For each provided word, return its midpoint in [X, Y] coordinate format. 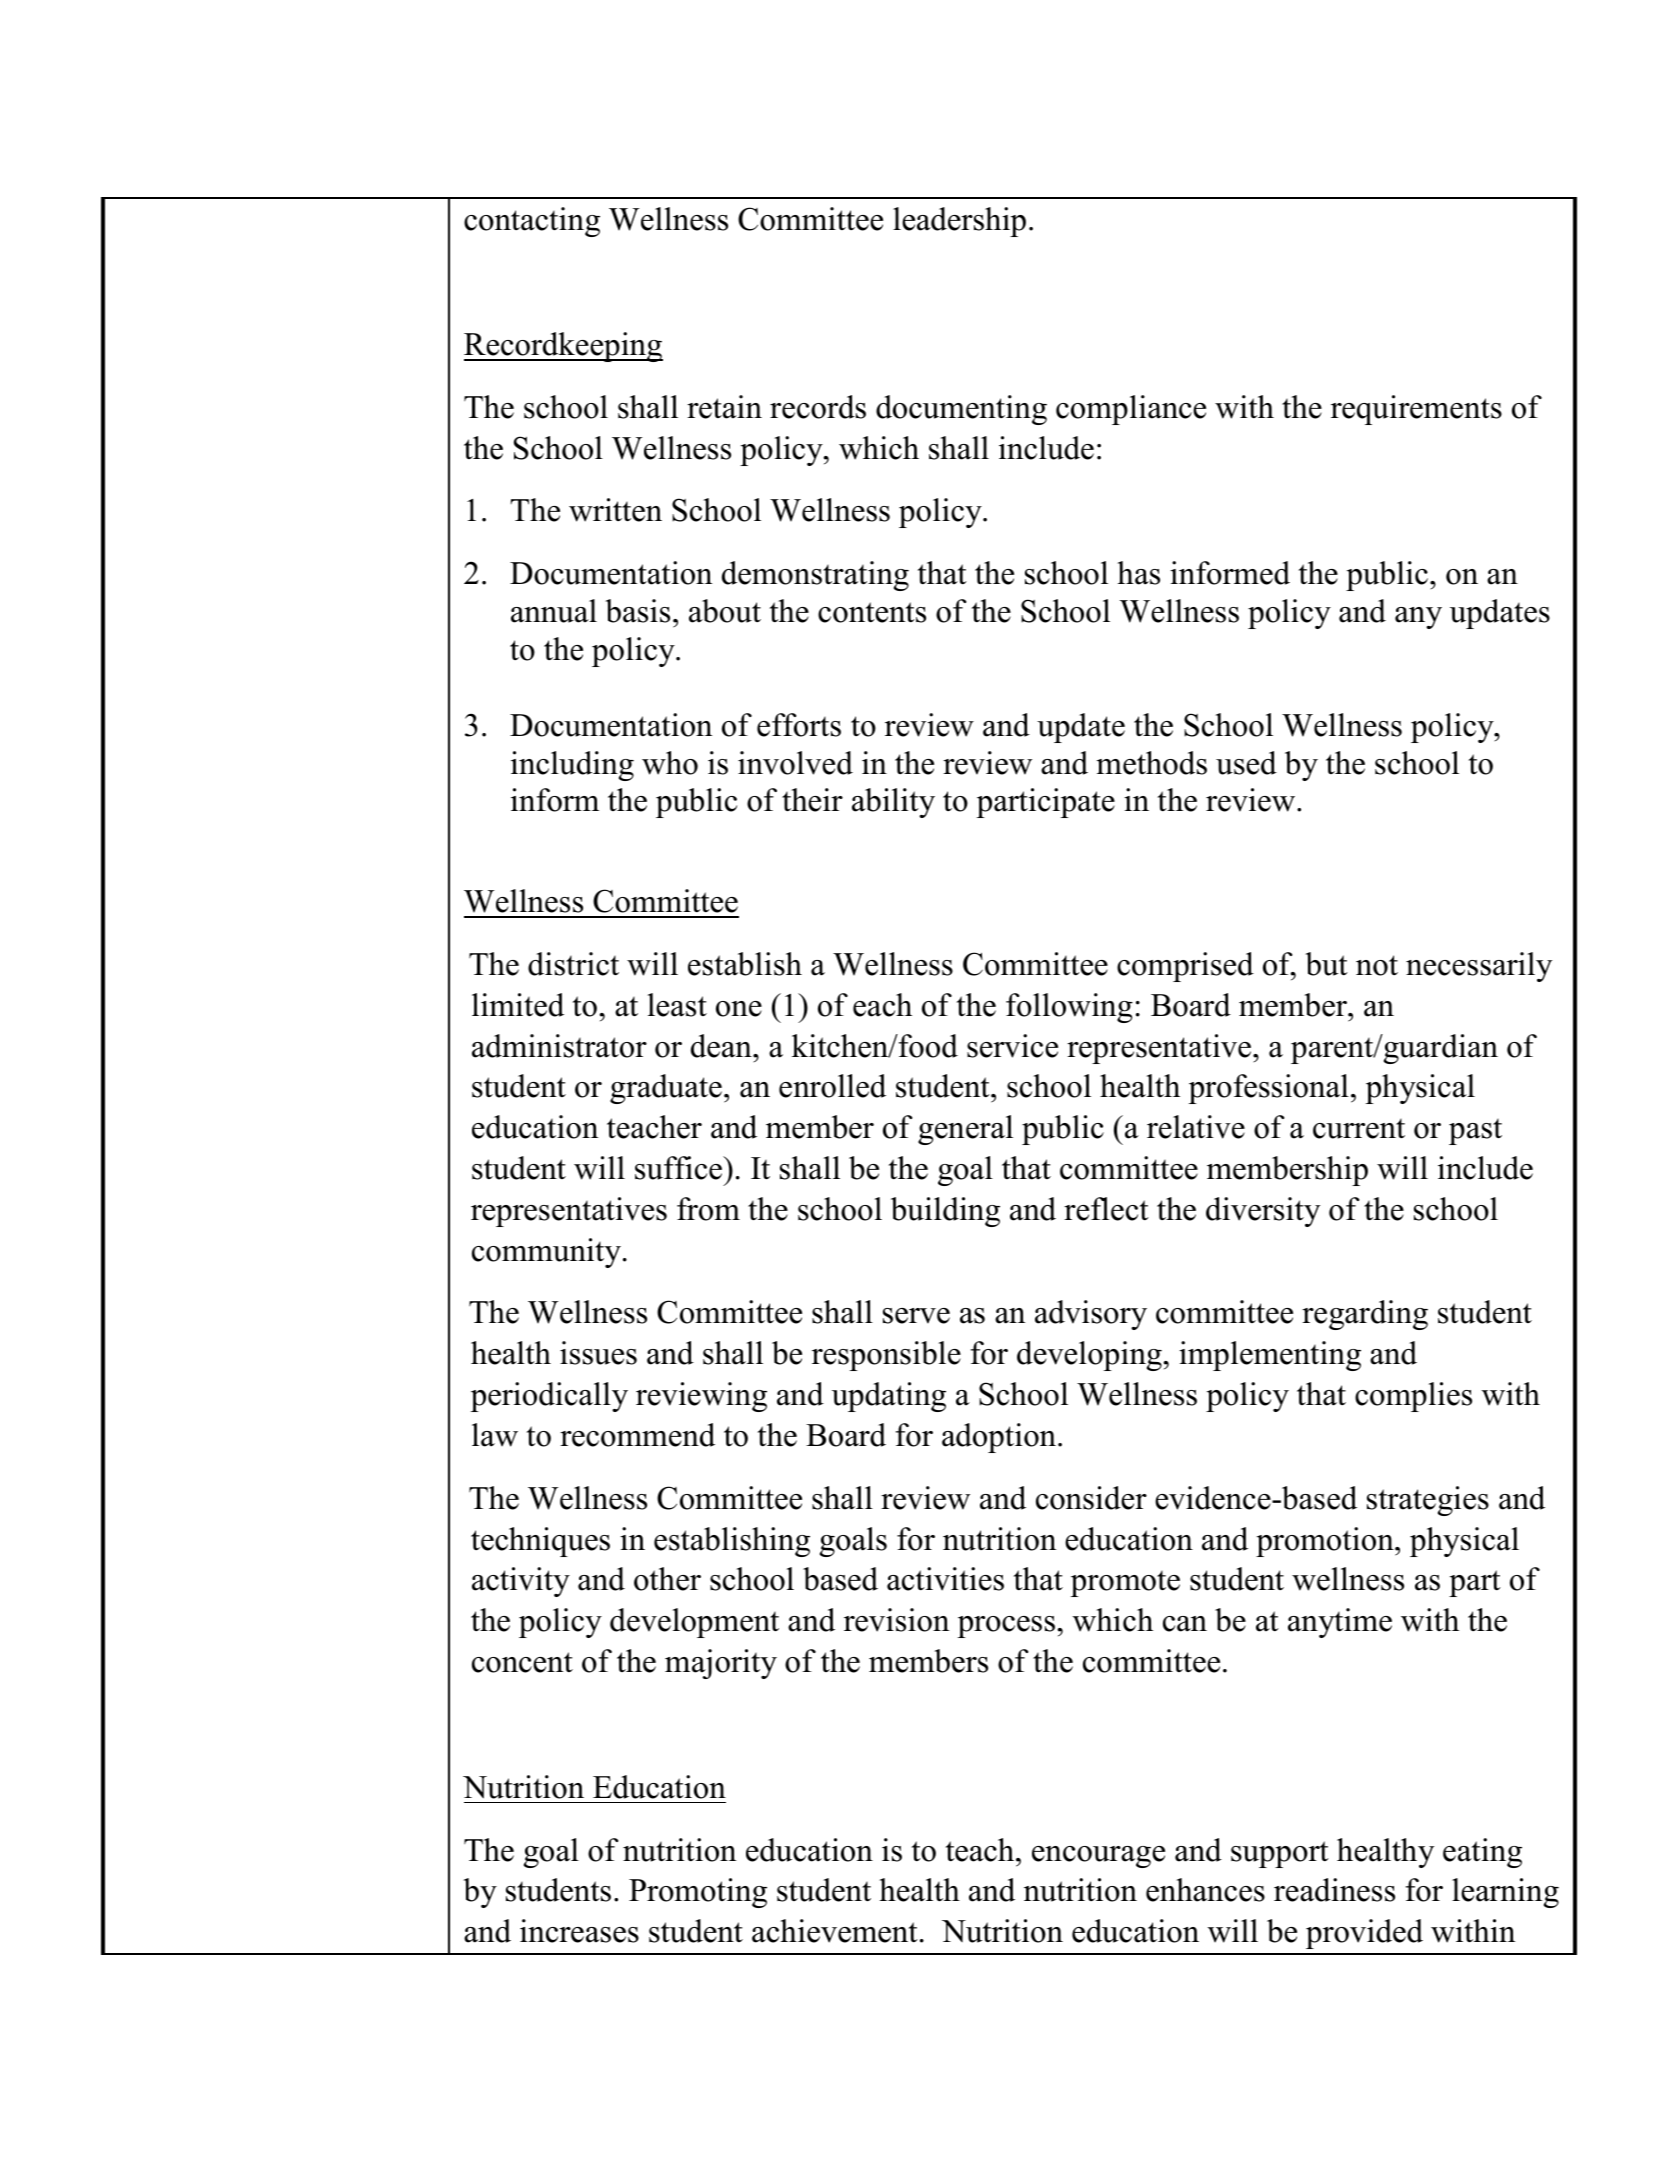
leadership [959, 222]
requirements [1416, 410]
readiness [1334, 1890]
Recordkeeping [563, 347]
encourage [1098, 1857]
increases [579, 1931]
